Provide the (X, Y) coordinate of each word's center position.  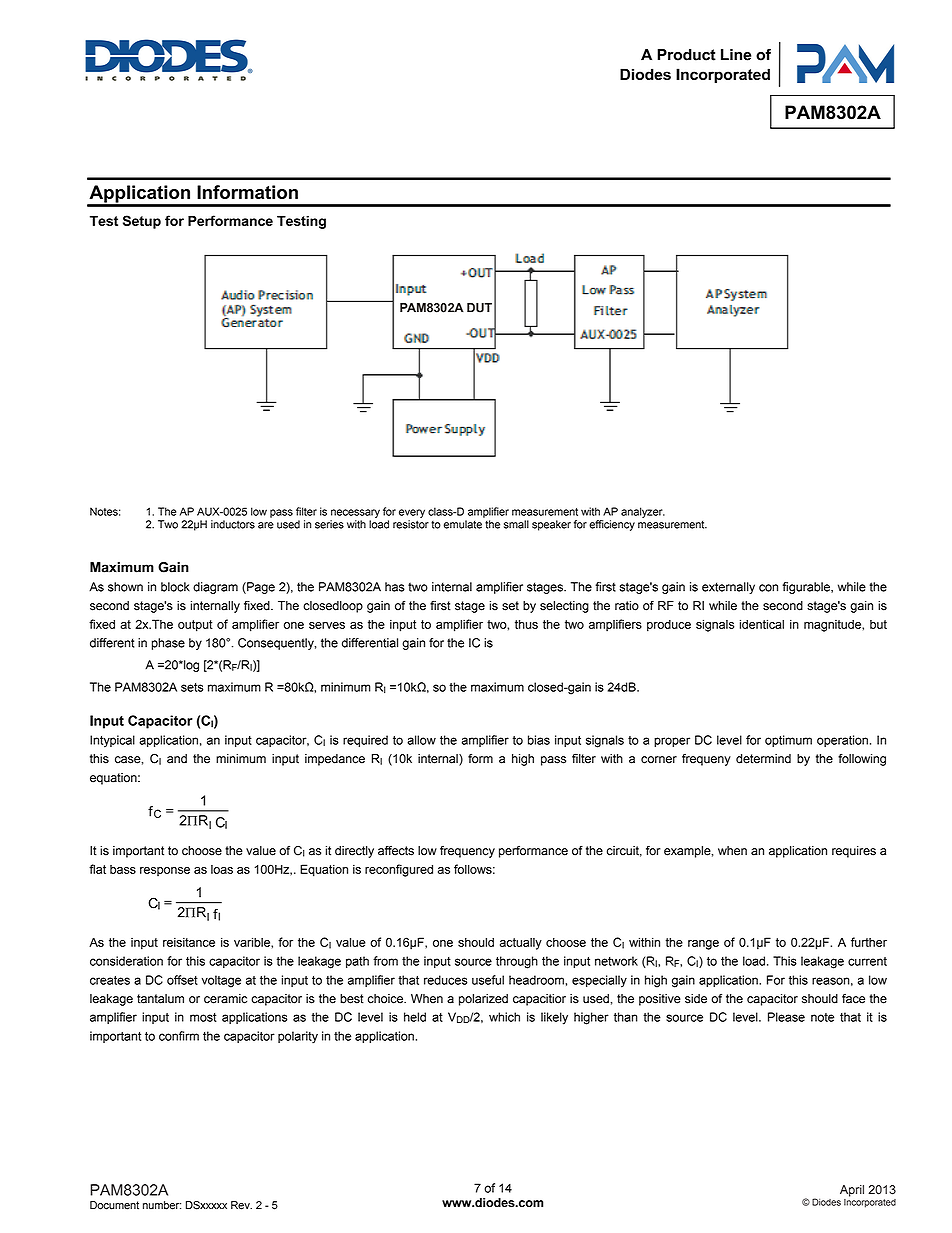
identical (762, 624)
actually (521, 944)
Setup (142, 222)
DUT (479, 308)
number (162, 1205)
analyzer (643, 512)
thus (526, 624)
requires (854, 852)
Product (686, 55)
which (504, 1017)
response (165, 871)
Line (736, 55)
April (852, 1191)
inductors (233, 524)
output (195, 626)
